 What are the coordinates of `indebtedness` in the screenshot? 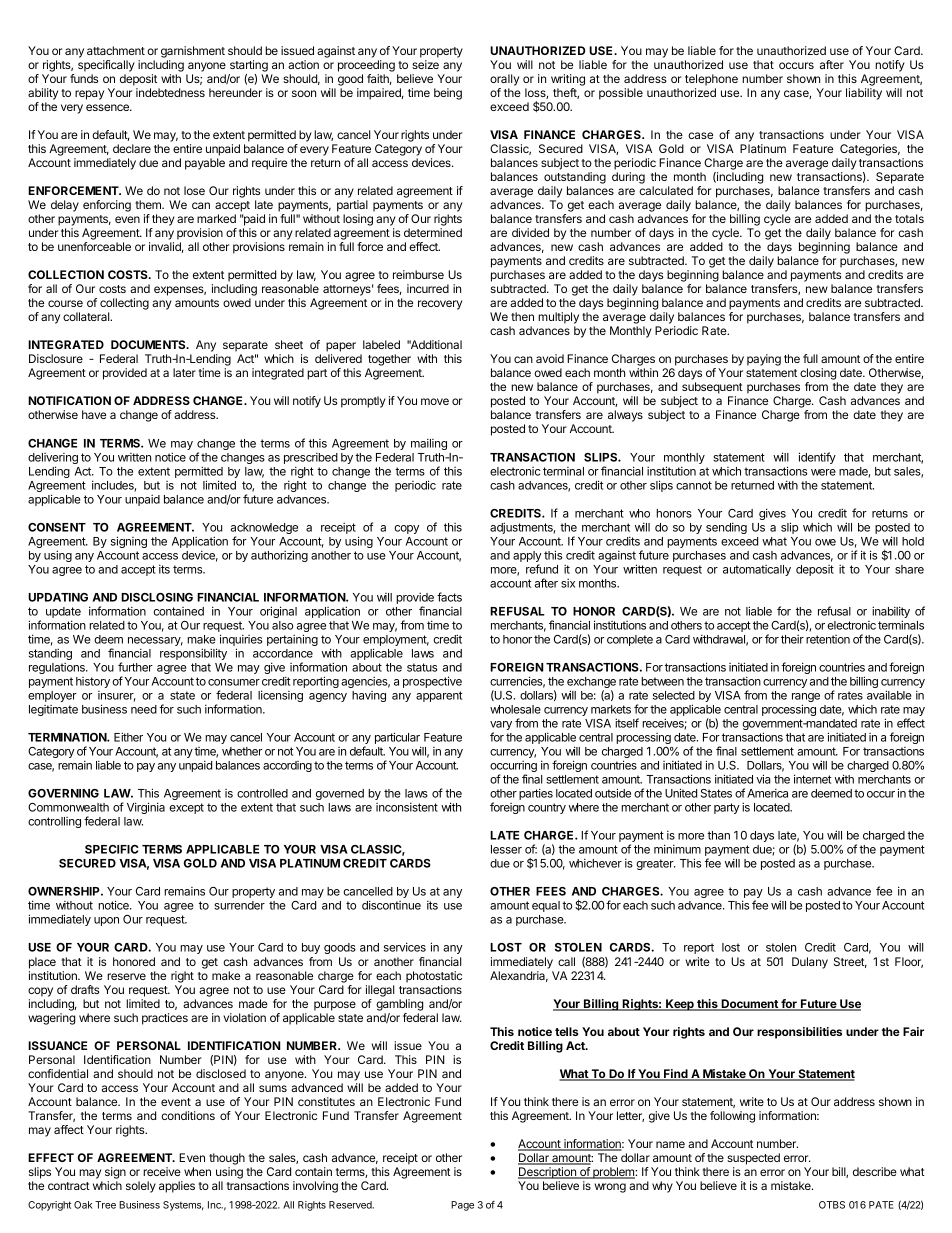 It's located at (170, 92).
